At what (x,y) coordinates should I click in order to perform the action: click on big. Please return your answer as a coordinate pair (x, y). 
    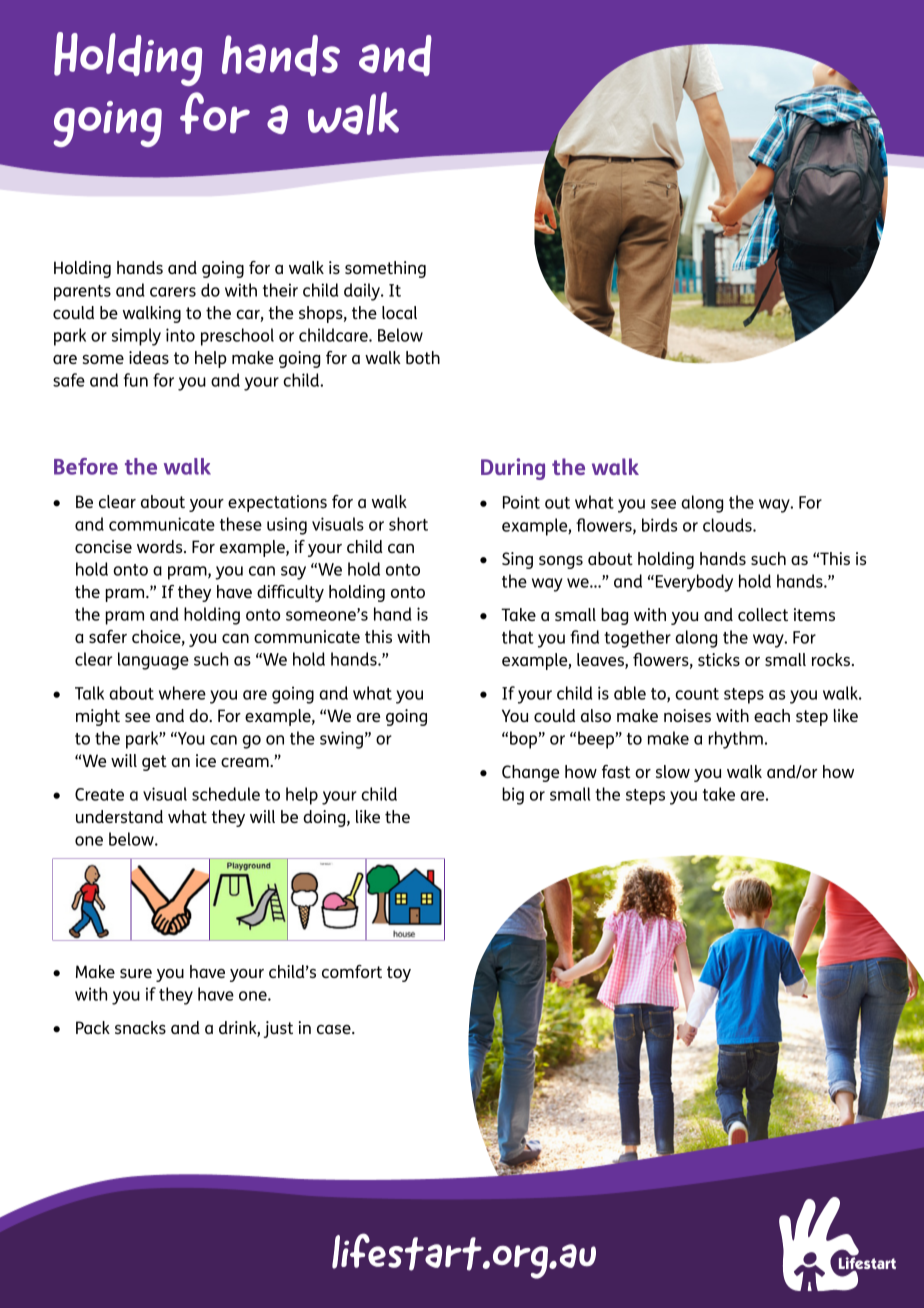
    Looking at the image, I should click on (513, 796).
